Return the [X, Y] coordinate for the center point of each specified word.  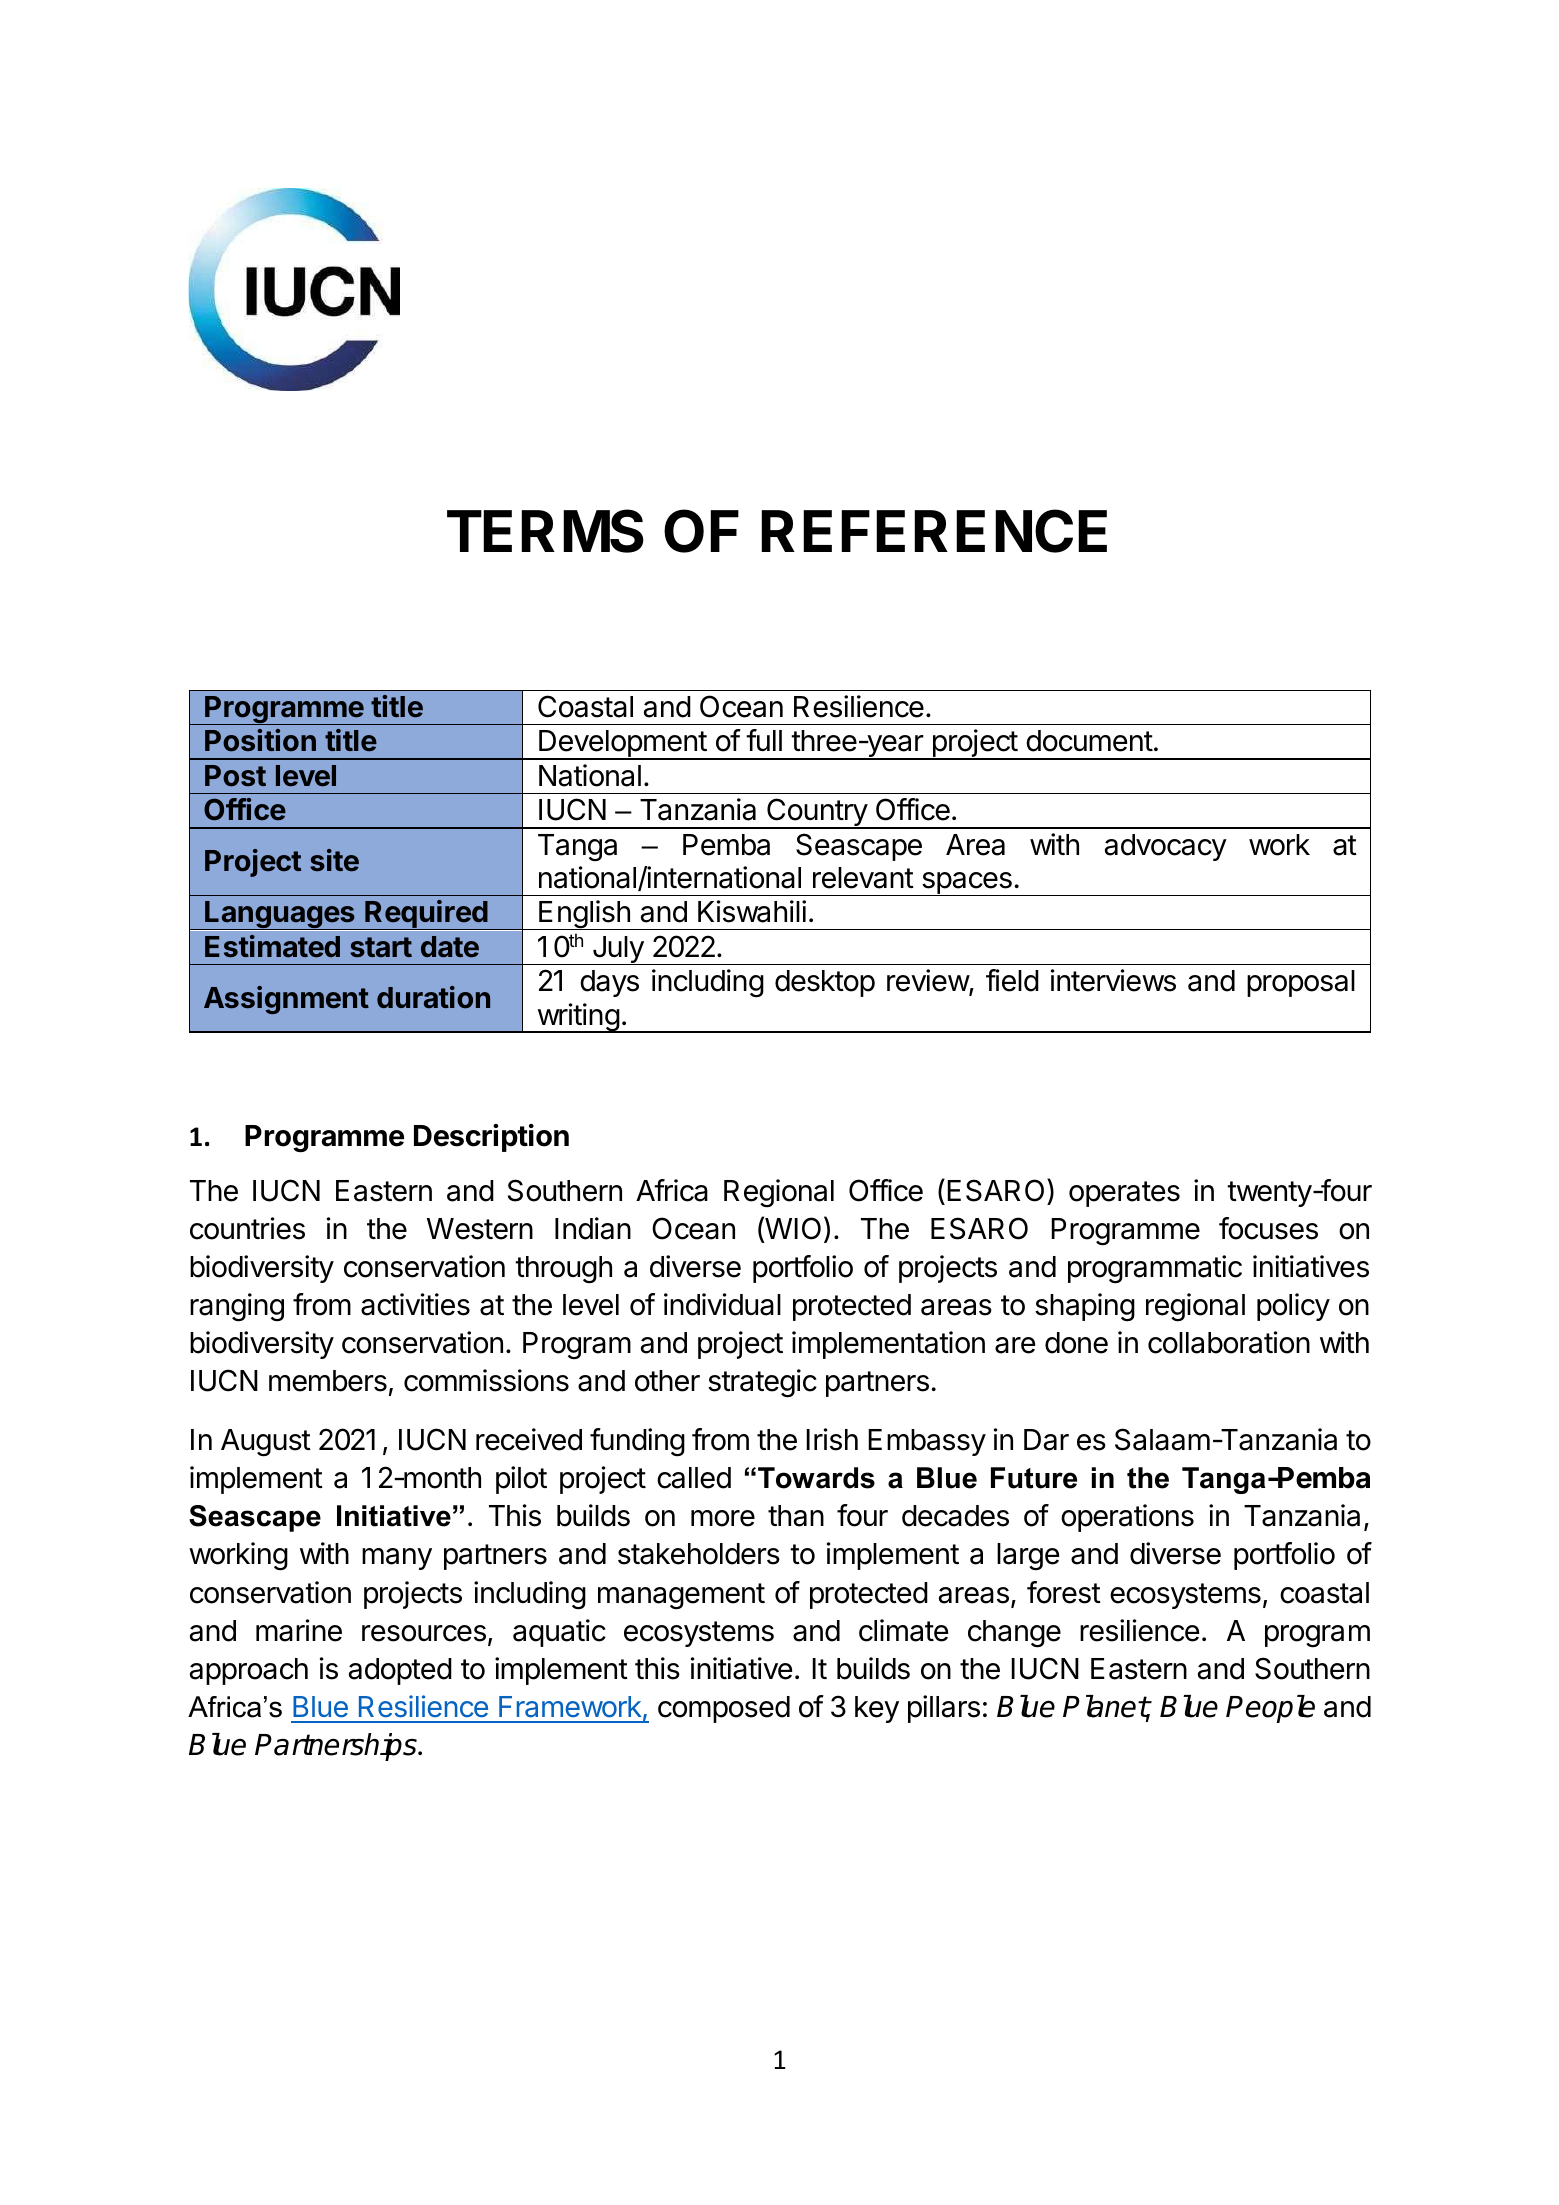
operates [1124, 1194]
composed [724, 1709]
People [1270, 1709]
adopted [400, 1671]
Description [491, 1138]
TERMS [545, 531]
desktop [825, 983]
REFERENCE [934, 531]
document [1089, 741]
